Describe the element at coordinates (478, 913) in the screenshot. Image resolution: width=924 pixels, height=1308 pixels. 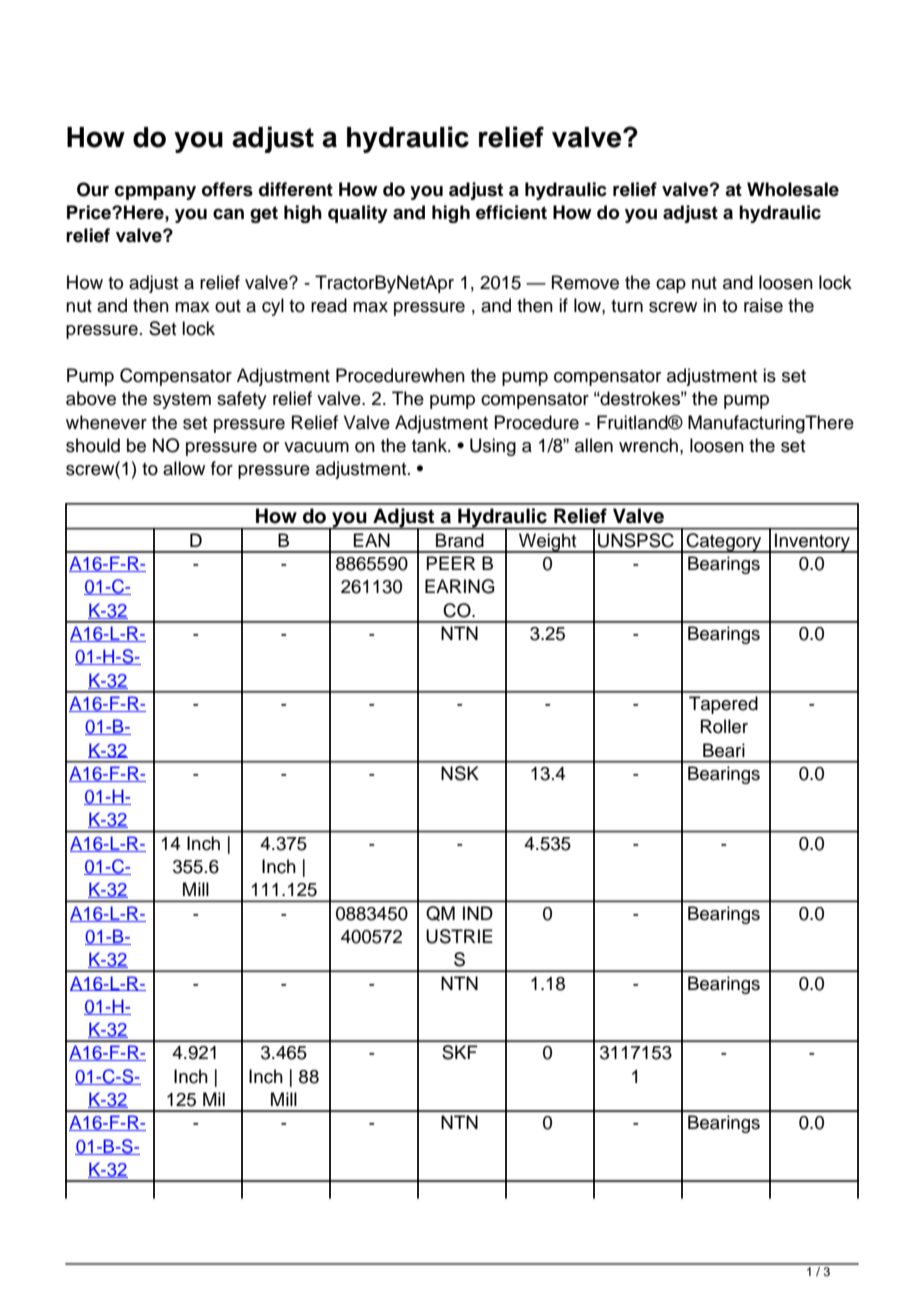
I see `IND` at that location.
